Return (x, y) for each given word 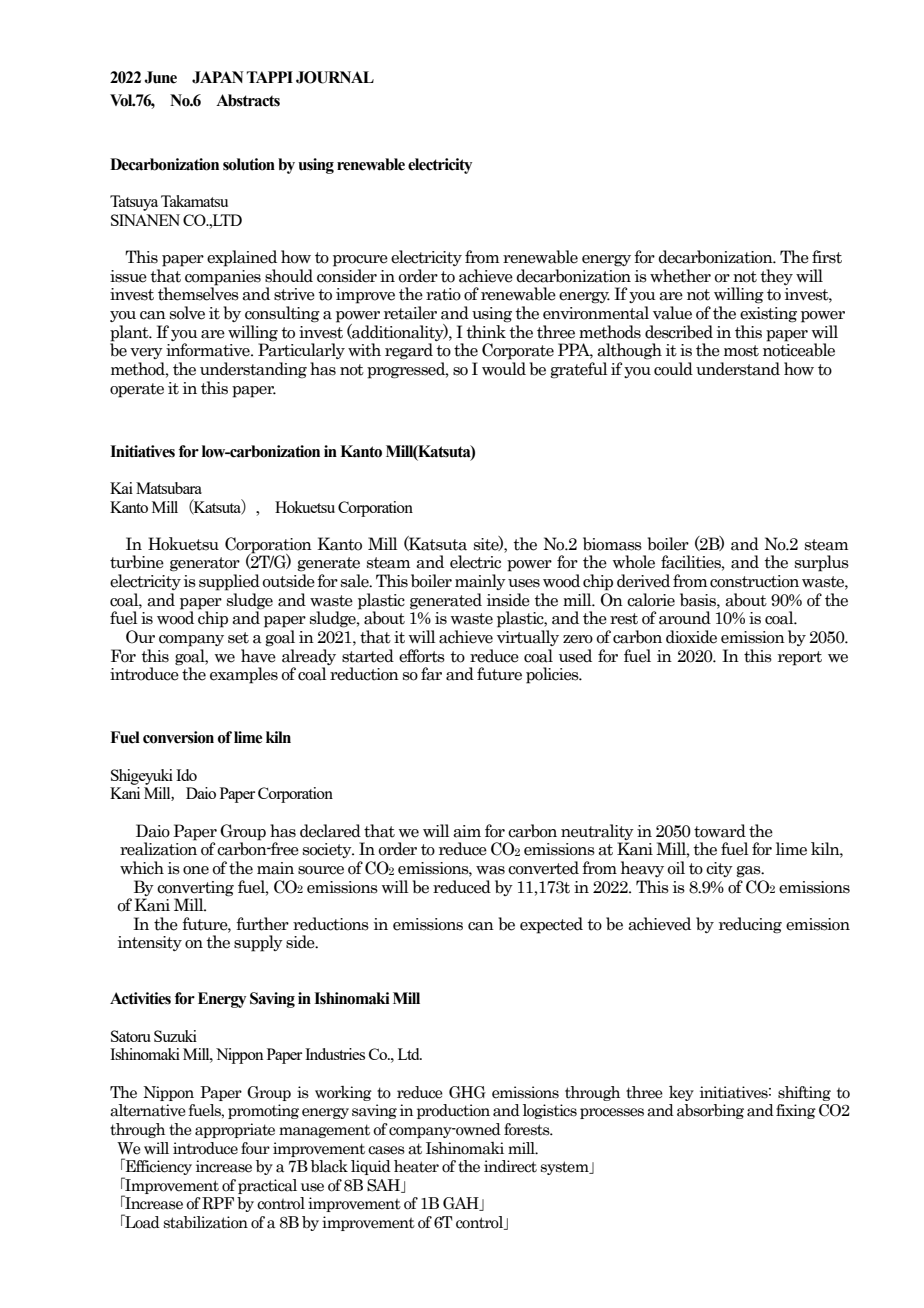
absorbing (710, 1111)
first (827, 257)
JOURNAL (335, 77)
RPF (218, 1203)
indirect (510, 1166)
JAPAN (218, 77)
